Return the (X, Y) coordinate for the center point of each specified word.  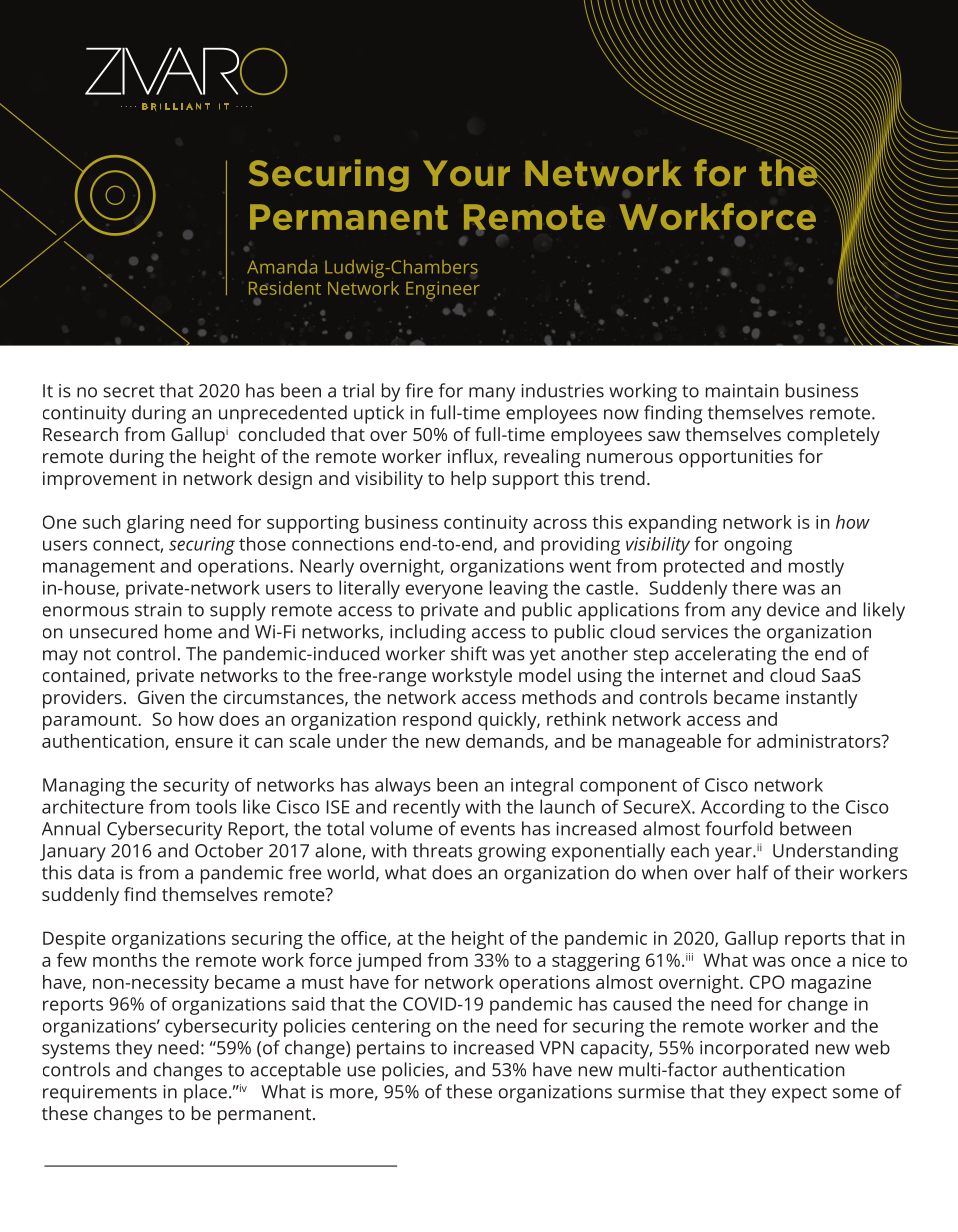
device (793, 609)
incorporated (754, 1049)
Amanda (282, 267)
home (188, 631)
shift (469, 653)
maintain (742, 391)
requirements (100, 1094)
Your (466, 173)
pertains (391, 1050)
